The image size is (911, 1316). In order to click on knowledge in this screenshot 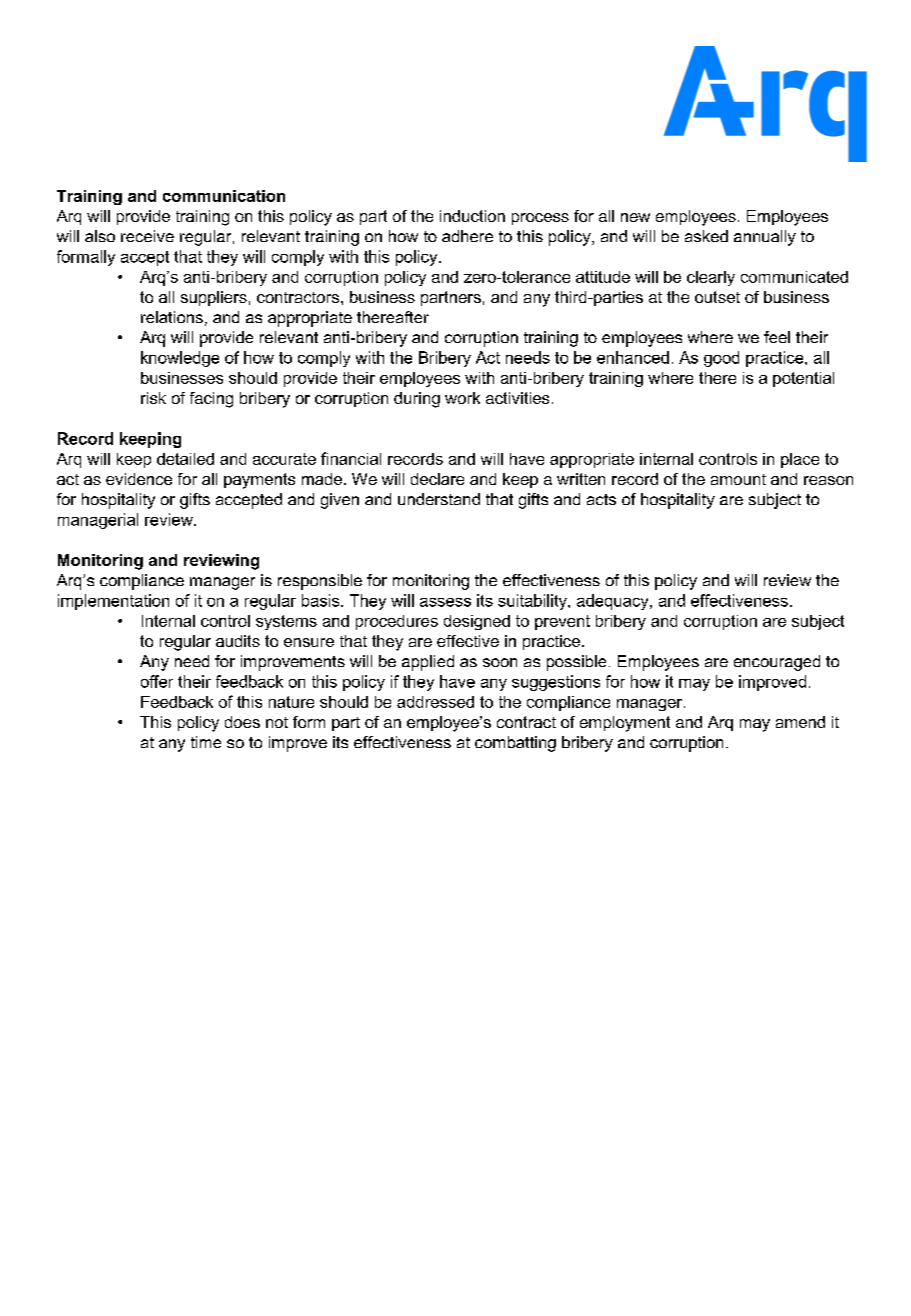, I will do `click(180, 359)`.
